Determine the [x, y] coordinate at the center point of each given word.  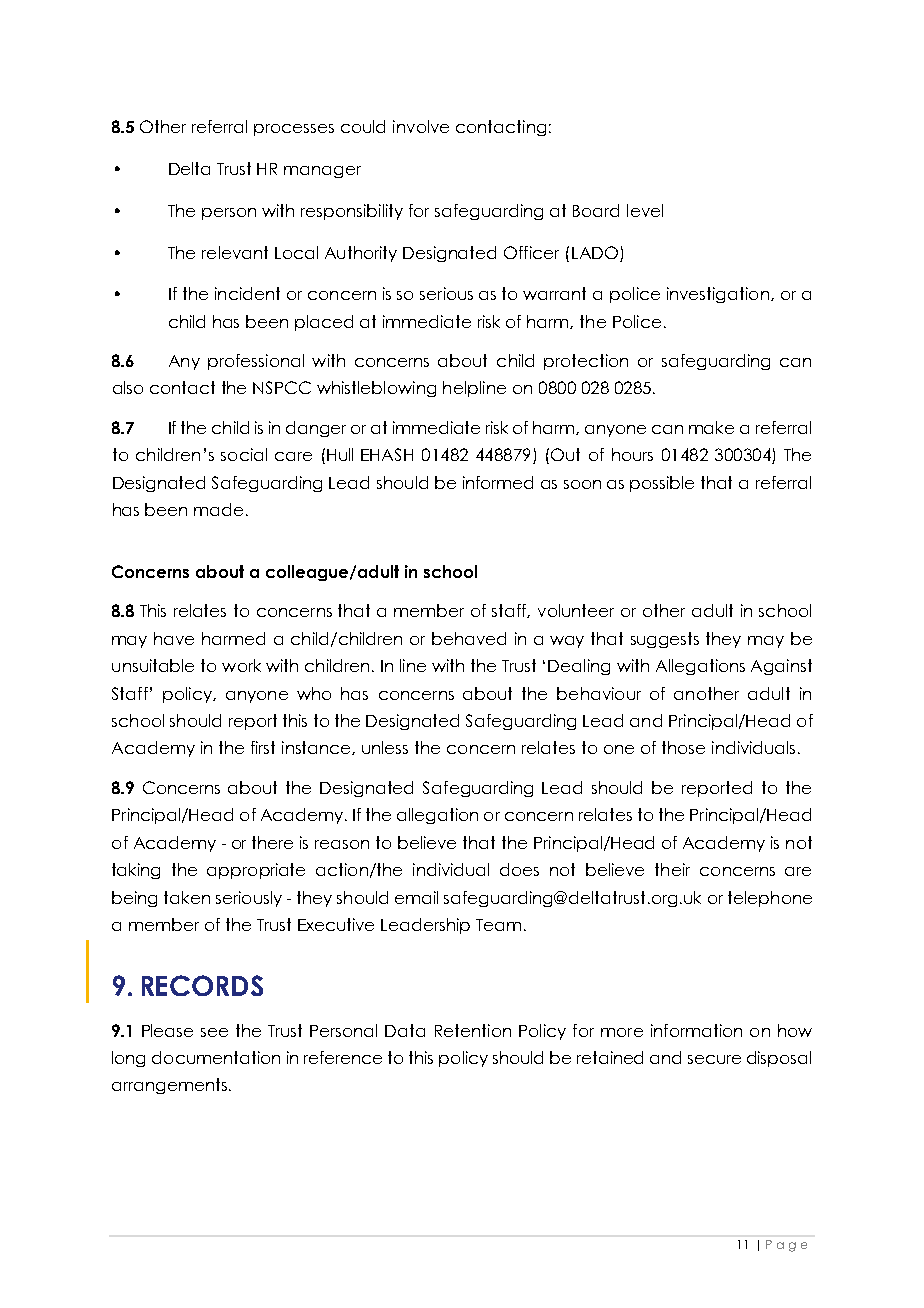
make [711, 427]
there [272, 842]
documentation [216, 1057]
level [645, 210]
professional [256, 362]
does [519, 869]
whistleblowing [376, 389]
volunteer [576, 610]
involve [421, 126]
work [241, 665]
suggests [665, 640]
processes [294, 130]
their [672, 869]
